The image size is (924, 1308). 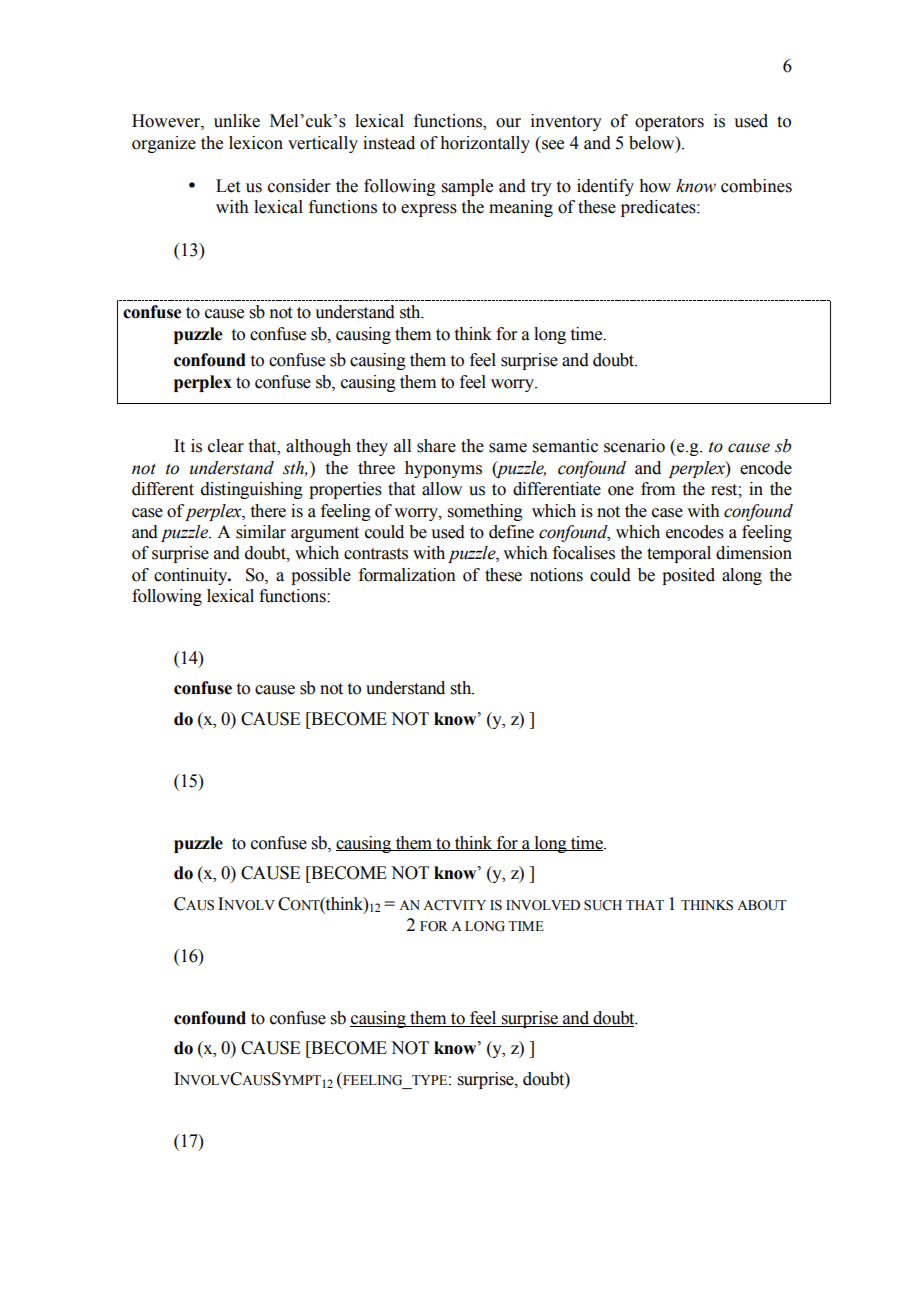 I want to click on lexicon, so click(x=256, y=143).
